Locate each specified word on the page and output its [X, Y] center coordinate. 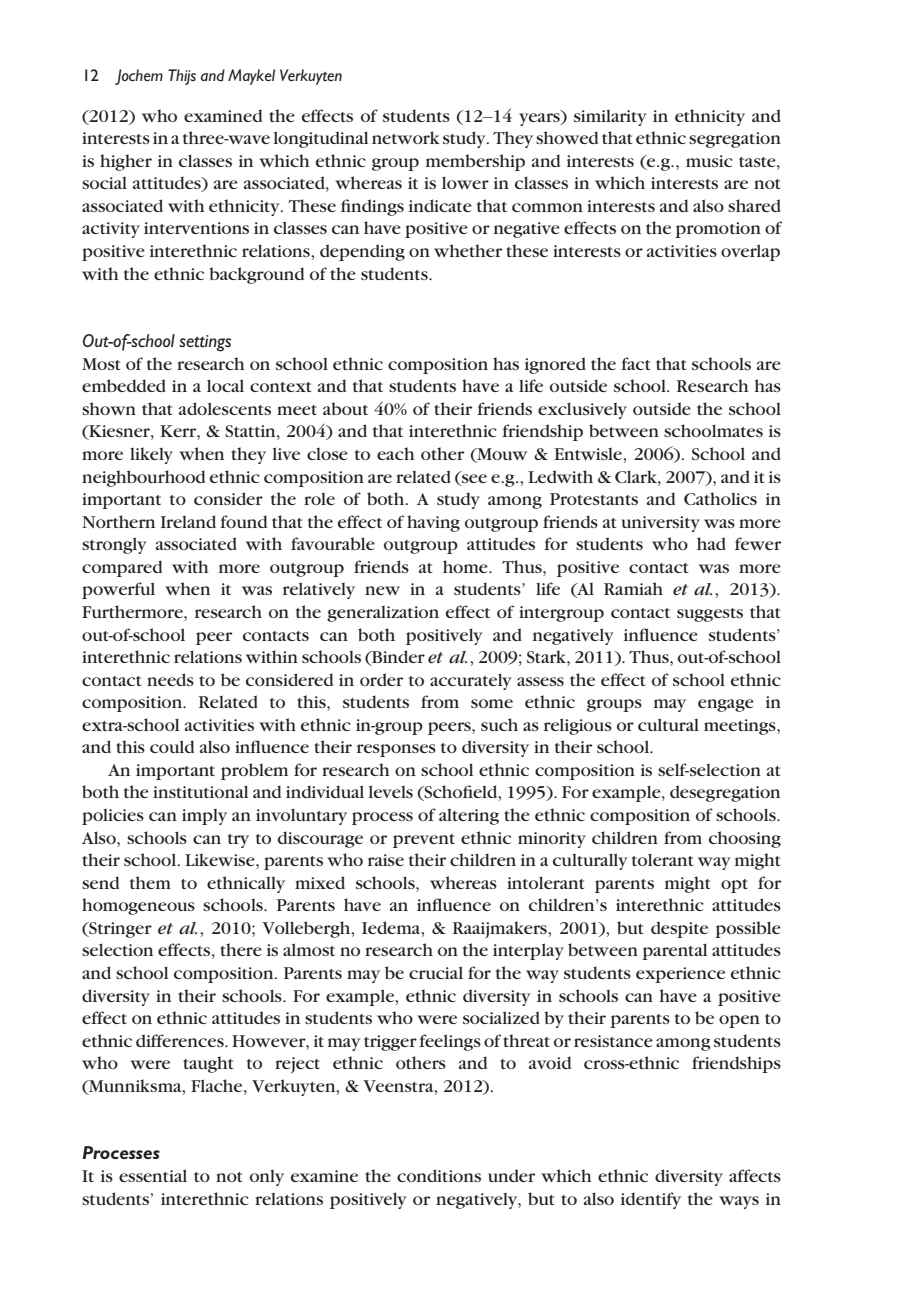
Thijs [182, 77]
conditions [439, 1175]
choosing [745, 839]
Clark [637, 476]
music [709, 161]
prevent [424, 841]
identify [651, 1200]
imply [204, 817]
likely [151, 455]
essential [153, 1175]
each [396, 453]
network [405, 137]
